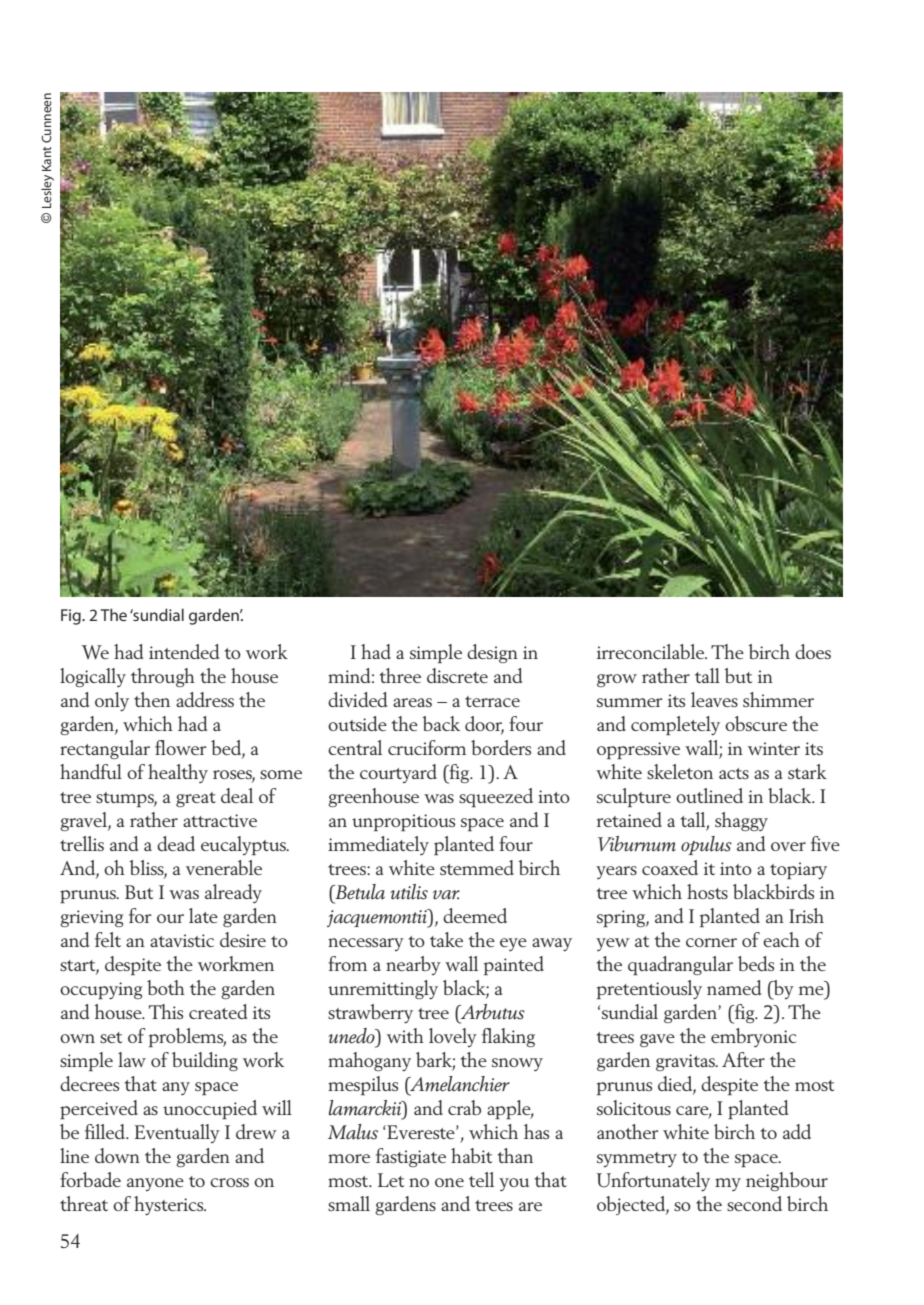 The image size is (924, 1305). Describe the element at coordinates (163, 677) in the image. I see `through` at that location.
